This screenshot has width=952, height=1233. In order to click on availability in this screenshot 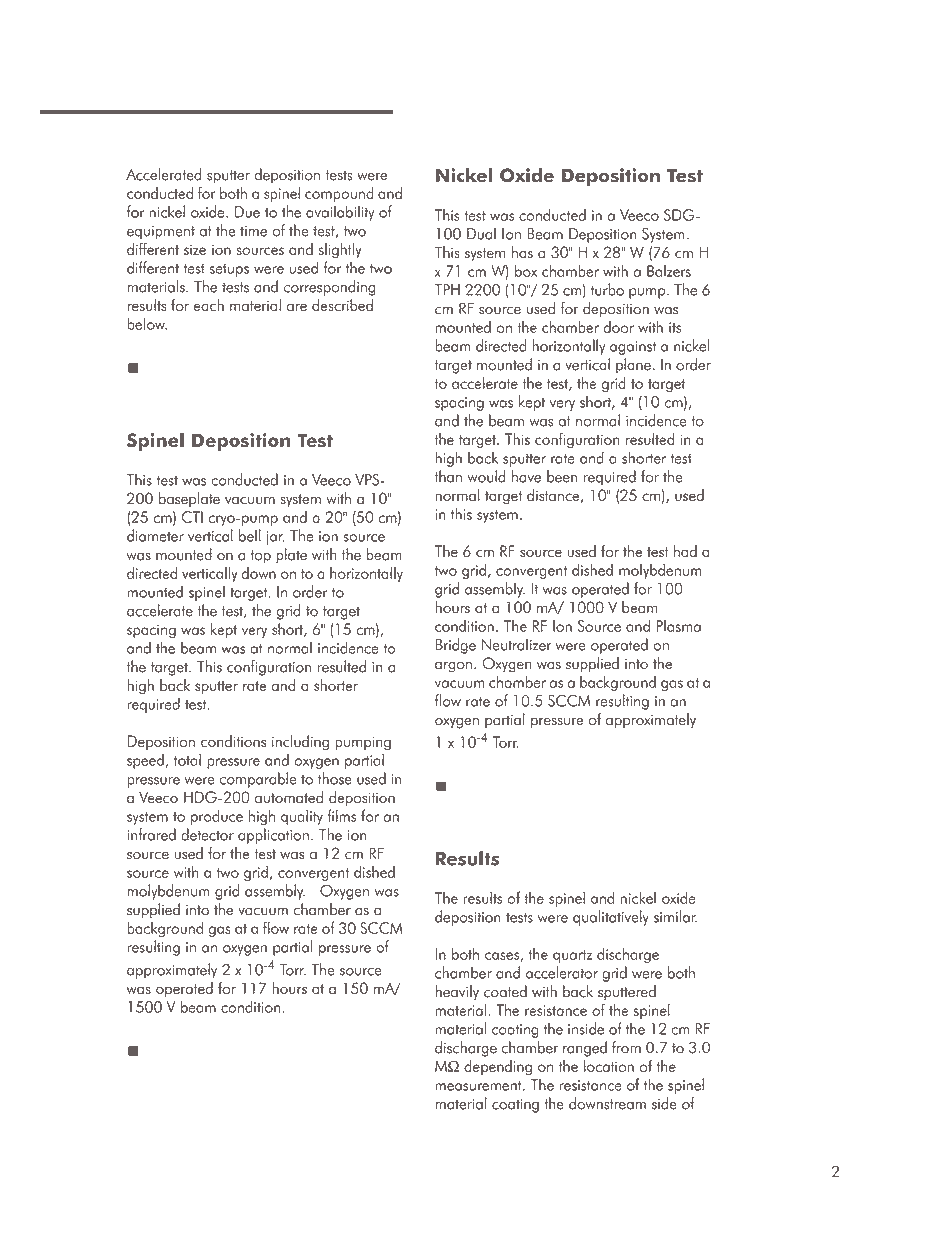, I will do `click(340, 213)`.
